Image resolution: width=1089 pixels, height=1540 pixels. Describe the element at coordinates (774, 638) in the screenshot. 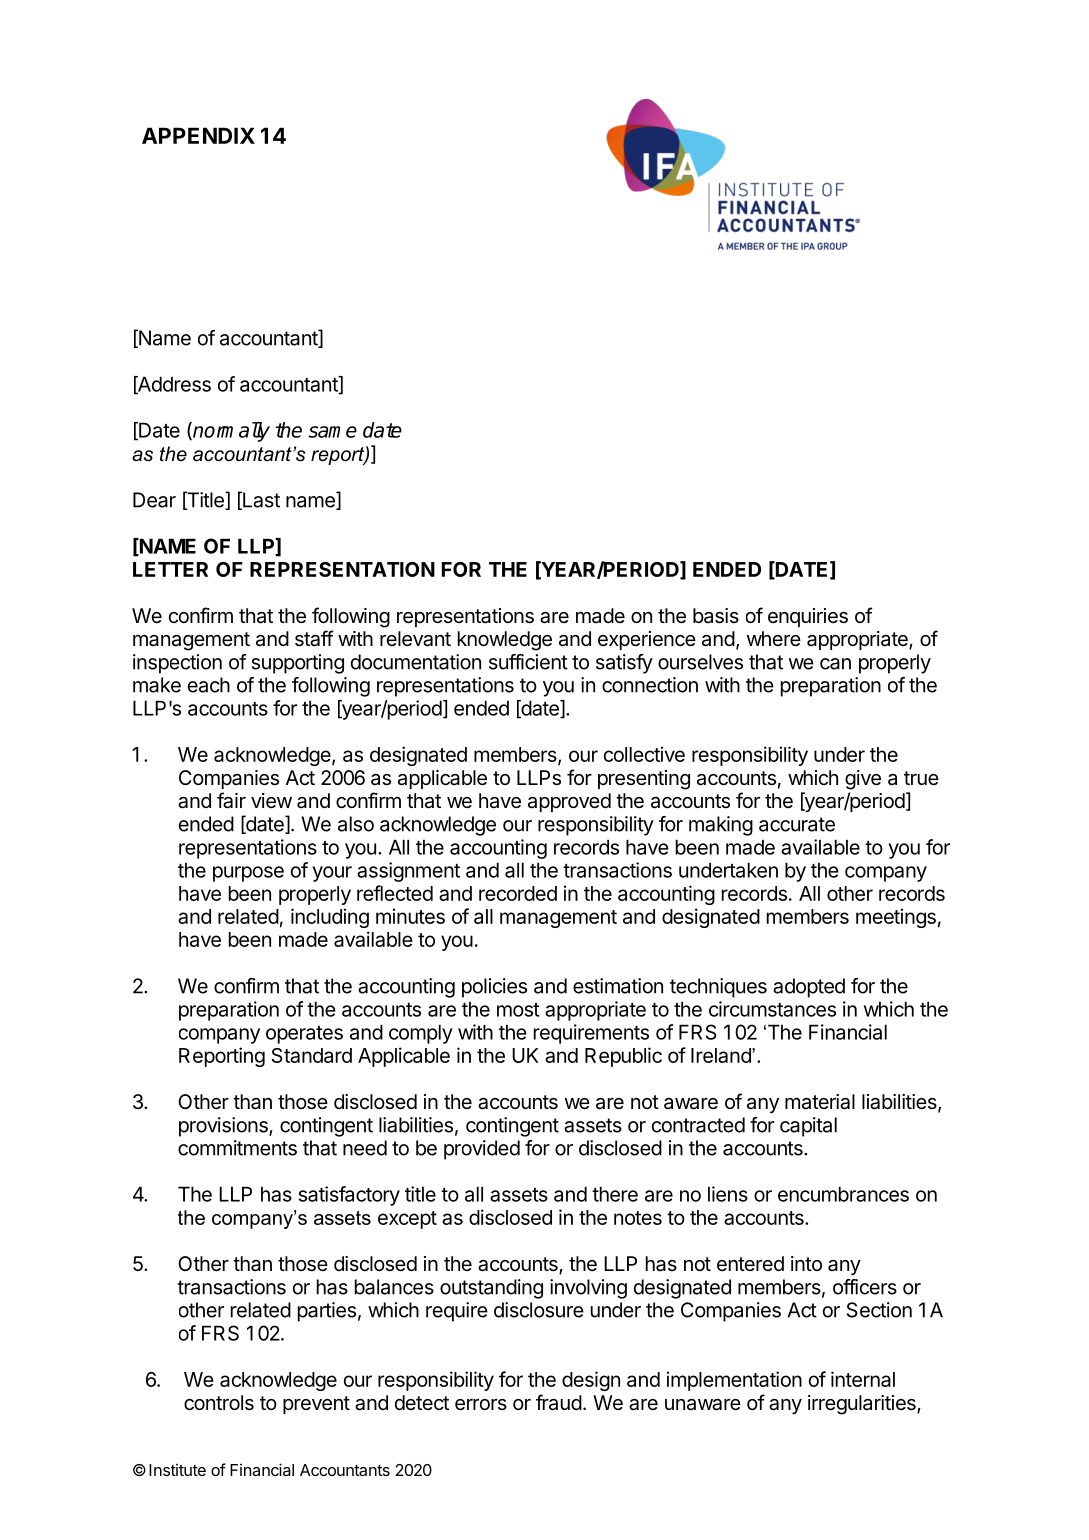

I see `where` at that location.
